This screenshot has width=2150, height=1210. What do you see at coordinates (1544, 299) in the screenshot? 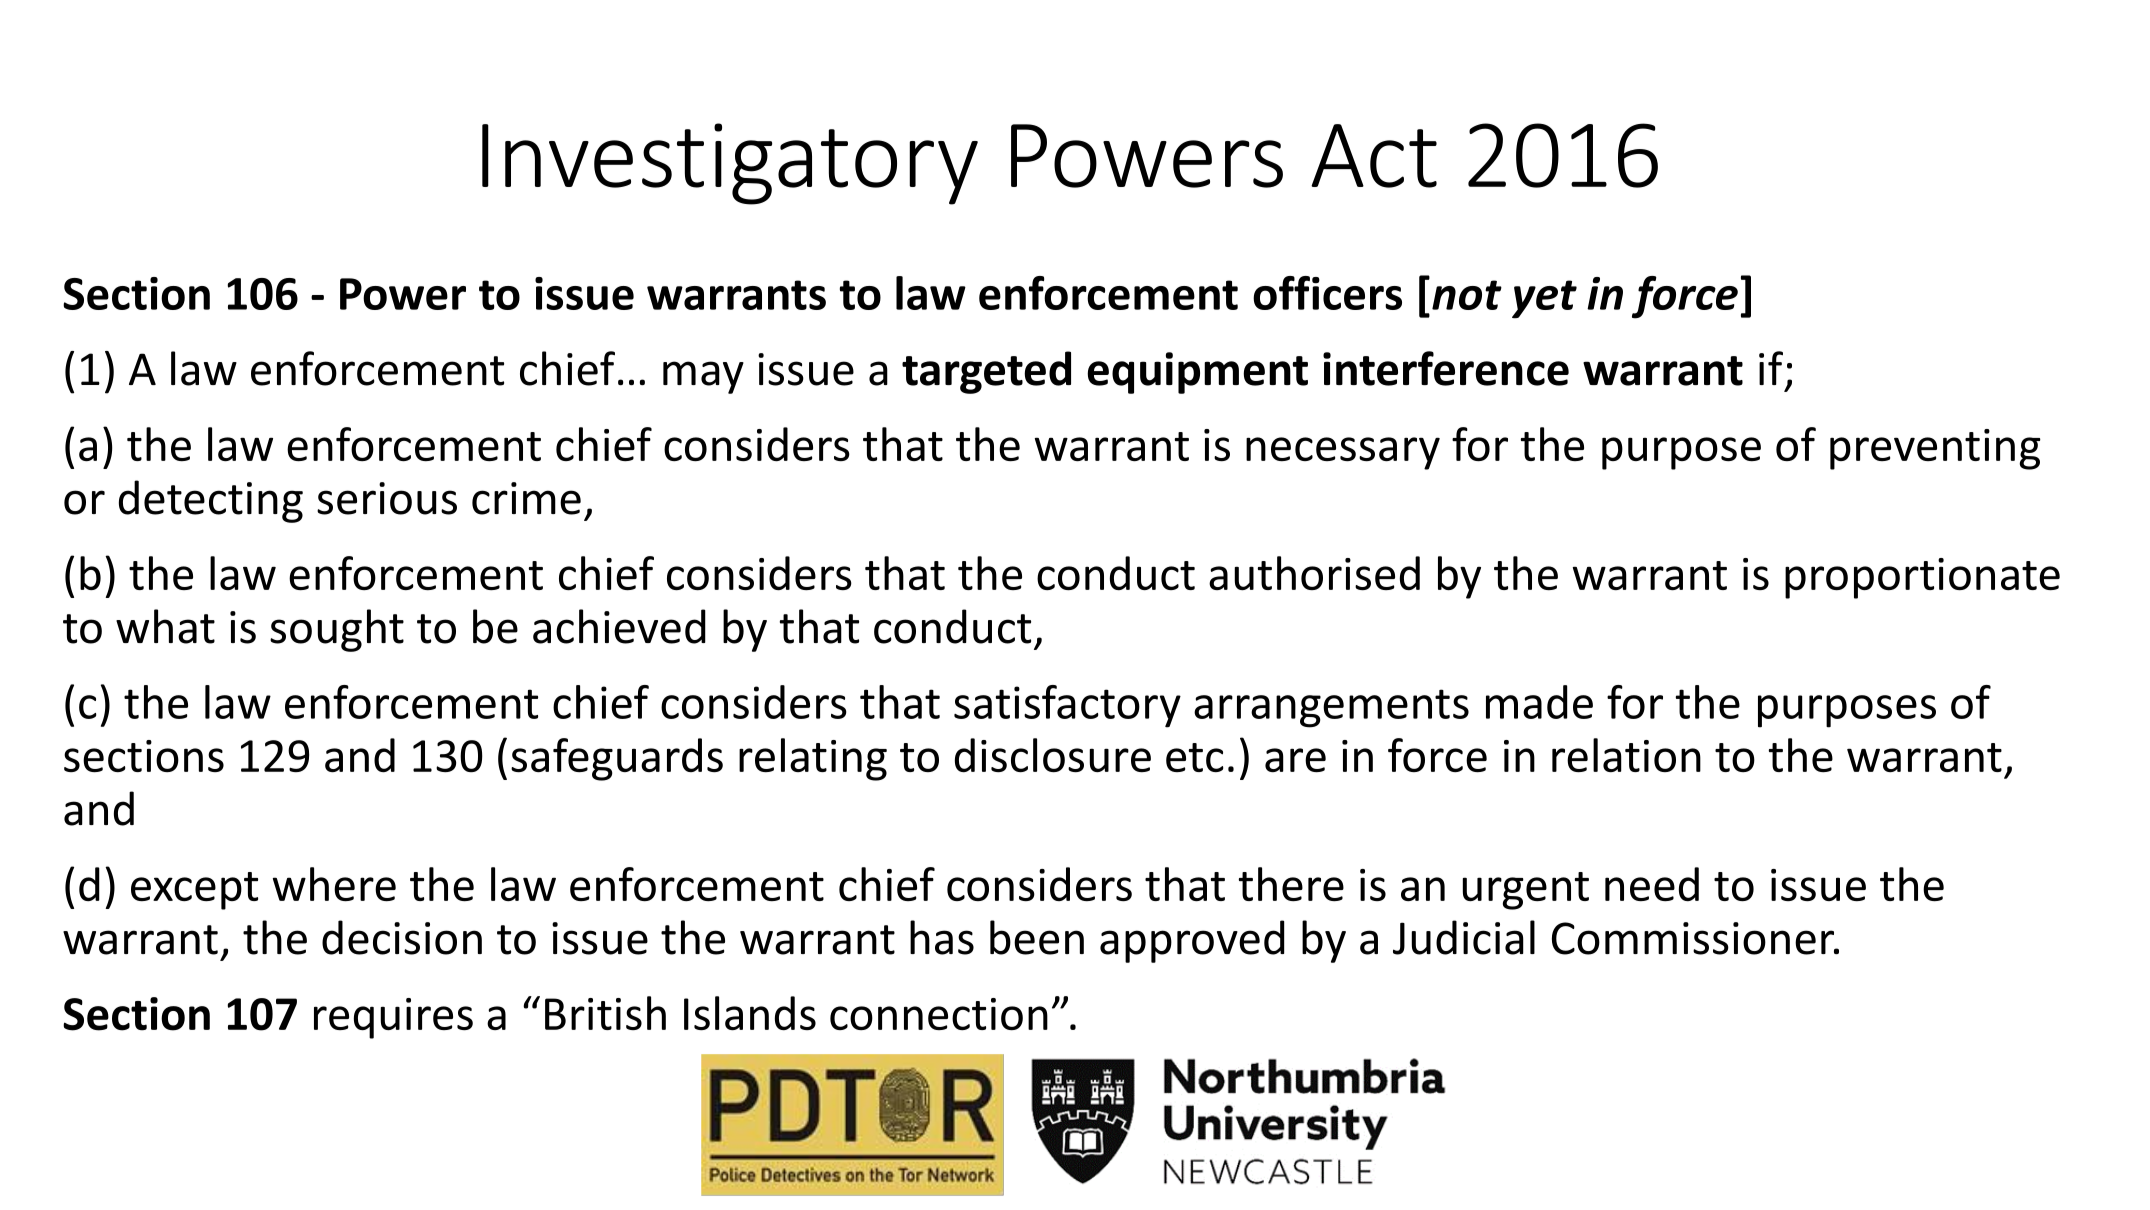
I see `yet` at bounding box center [1544, 299].
